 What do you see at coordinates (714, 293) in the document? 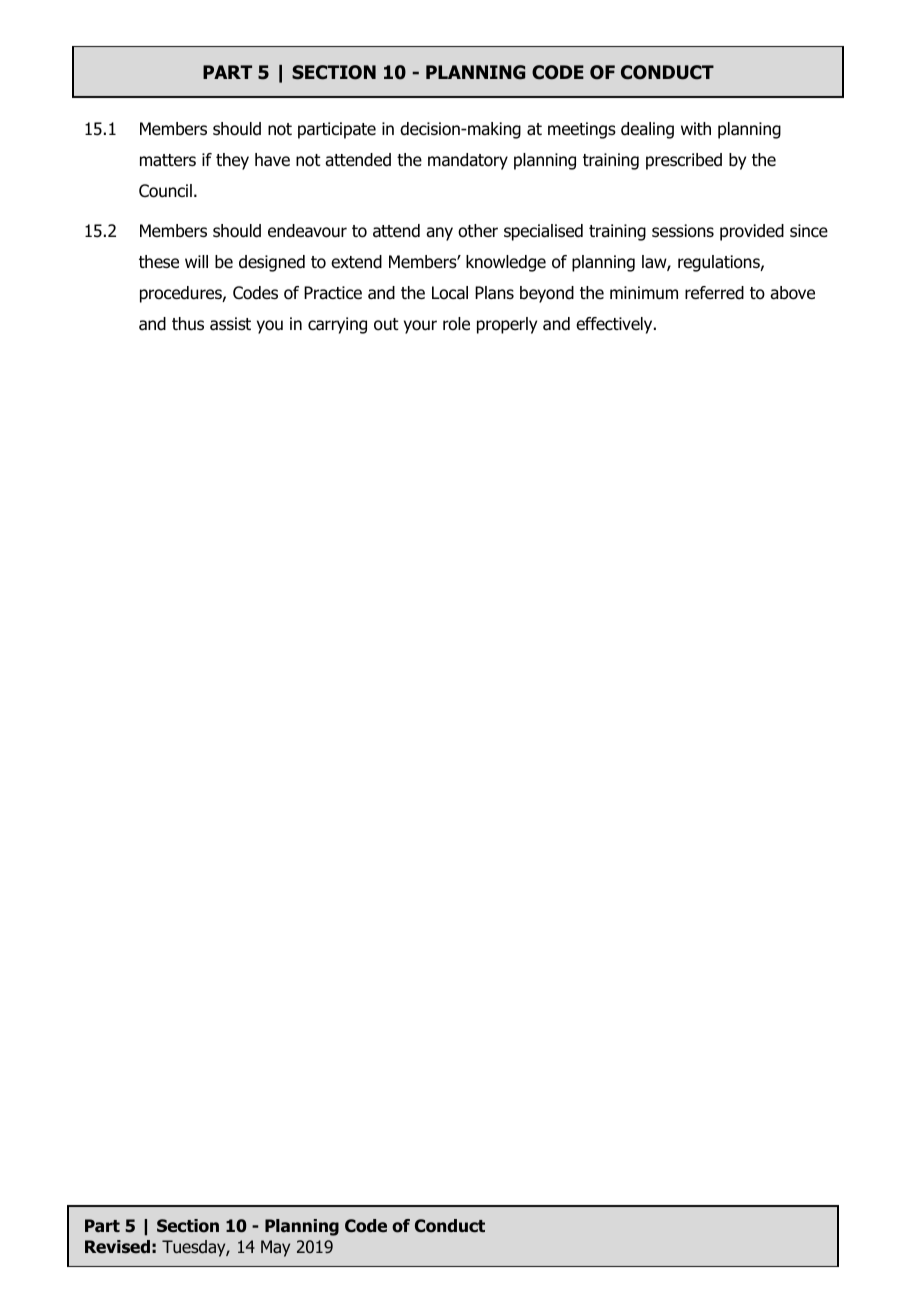
I see `referred` at bounding box center [714, 293].
